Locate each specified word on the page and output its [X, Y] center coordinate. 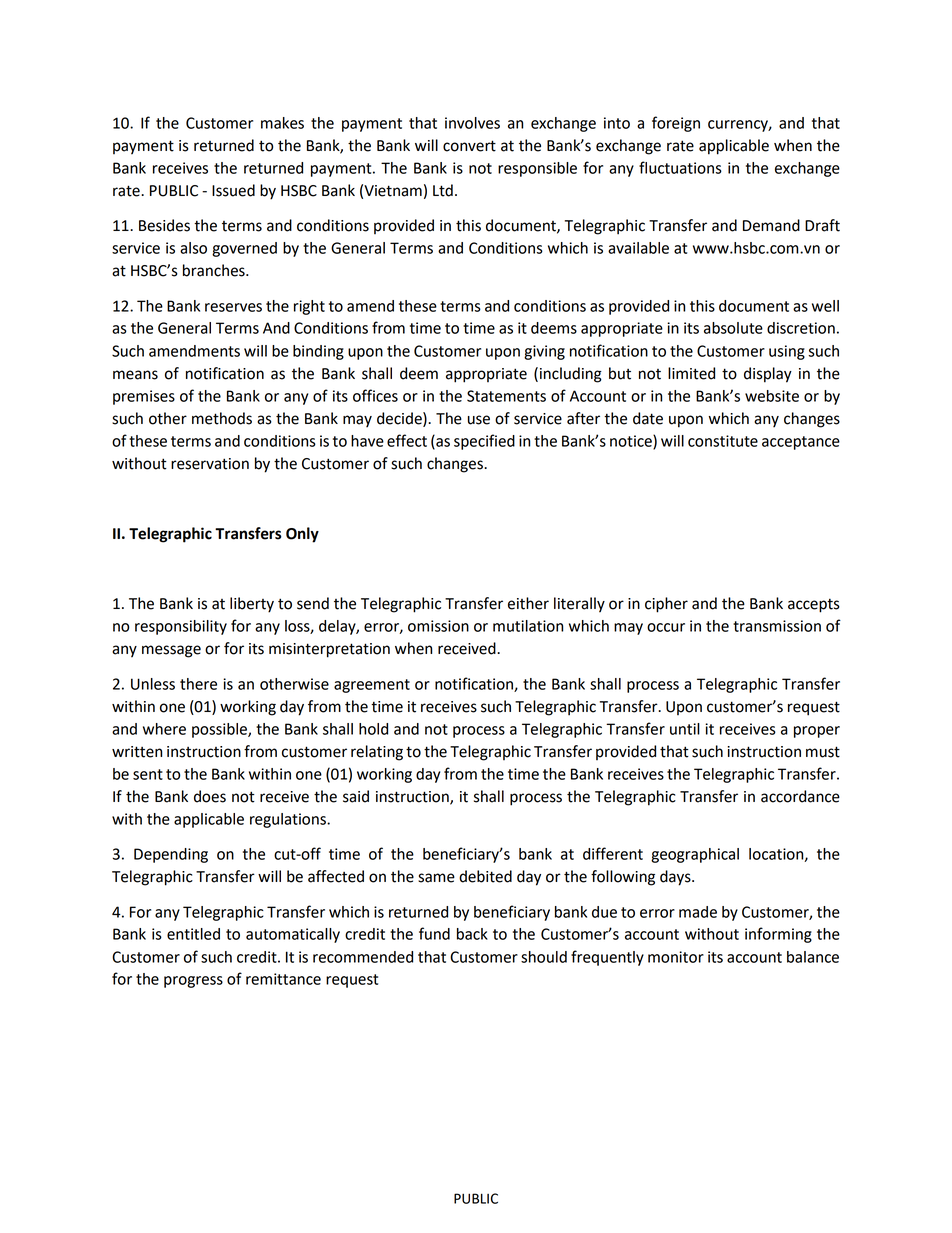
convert [469, 146]
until [685, 729]
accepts [814, 605]
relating [377, 753]
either [528, 603]
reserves [233, 307]
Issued [233, 190]
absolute [733, 328]
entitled [193, 934]
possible [220, 730]
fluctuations [680, 167]
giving [544, 352]
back [472, 934]
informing [778, 935]
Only [302, 535]
